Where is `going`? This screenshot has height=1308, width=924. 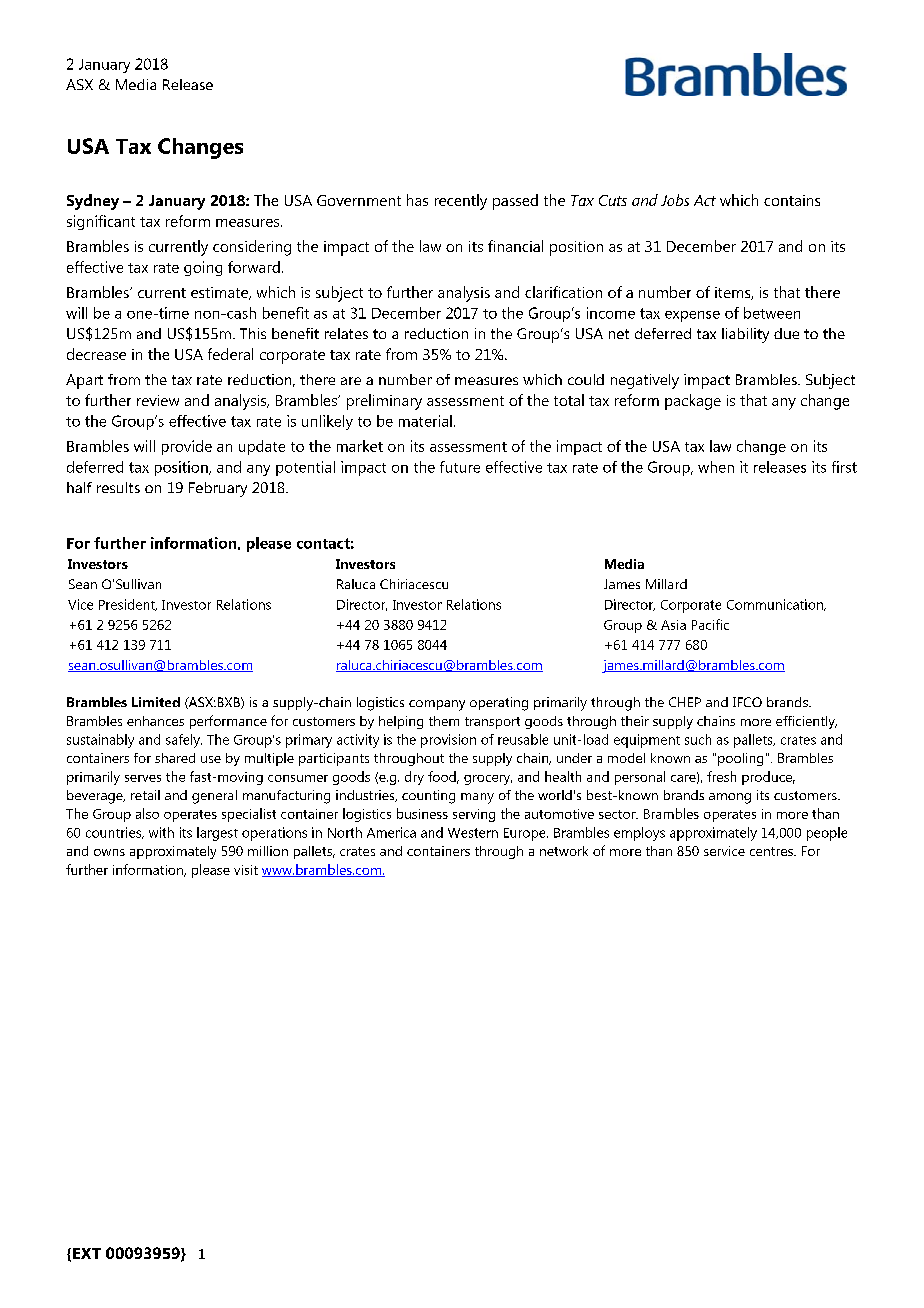
going is located at coordinates (203, 268).
